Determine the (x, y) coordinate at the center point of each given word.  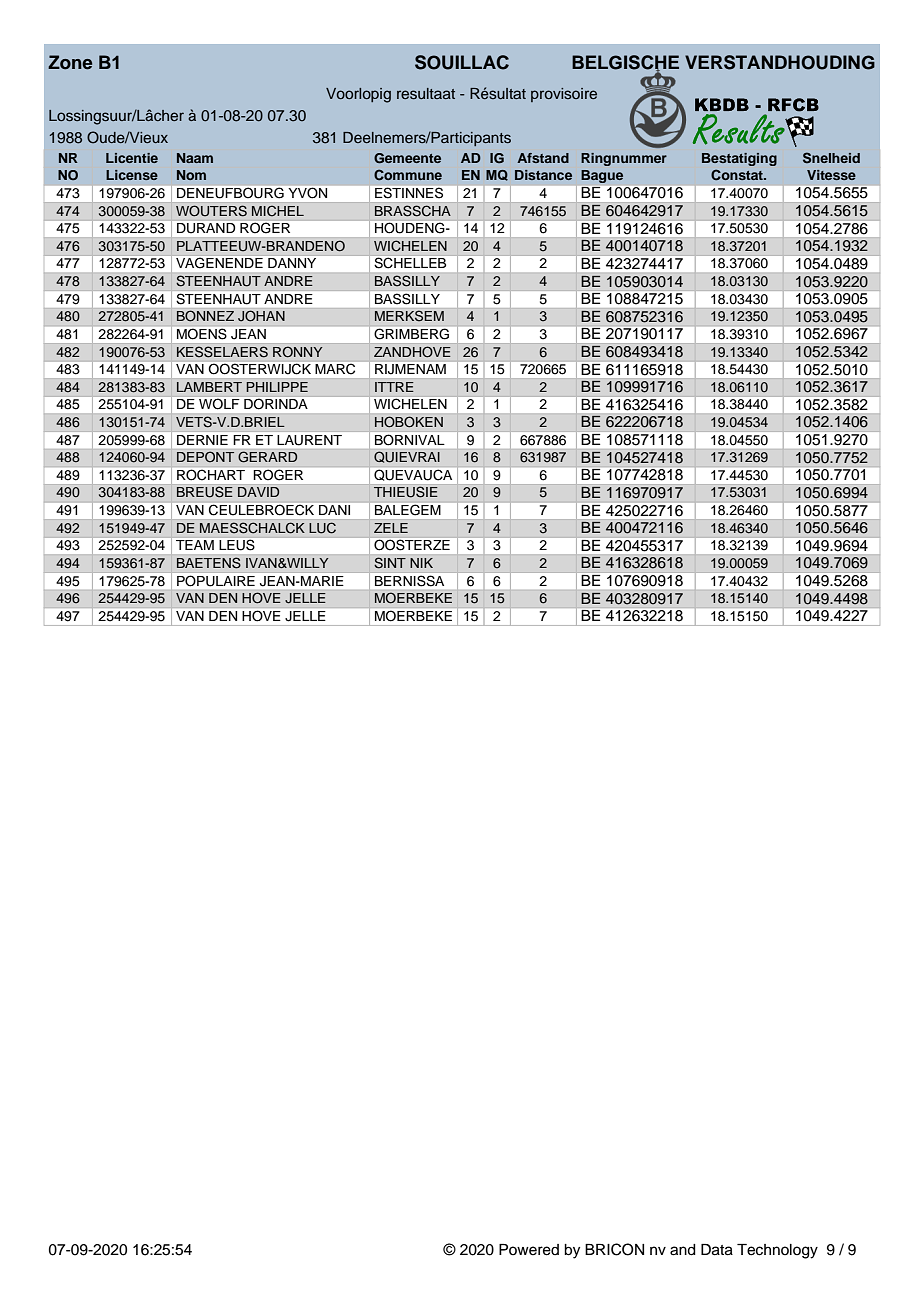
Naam (195, 158)
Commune (408, 174)
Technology (777, 1251)
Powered (529, 1250)
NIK (421, 563)
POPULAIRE (216, 581)
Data (717, 1250)
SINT (390, 563)
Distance (543, 175)
